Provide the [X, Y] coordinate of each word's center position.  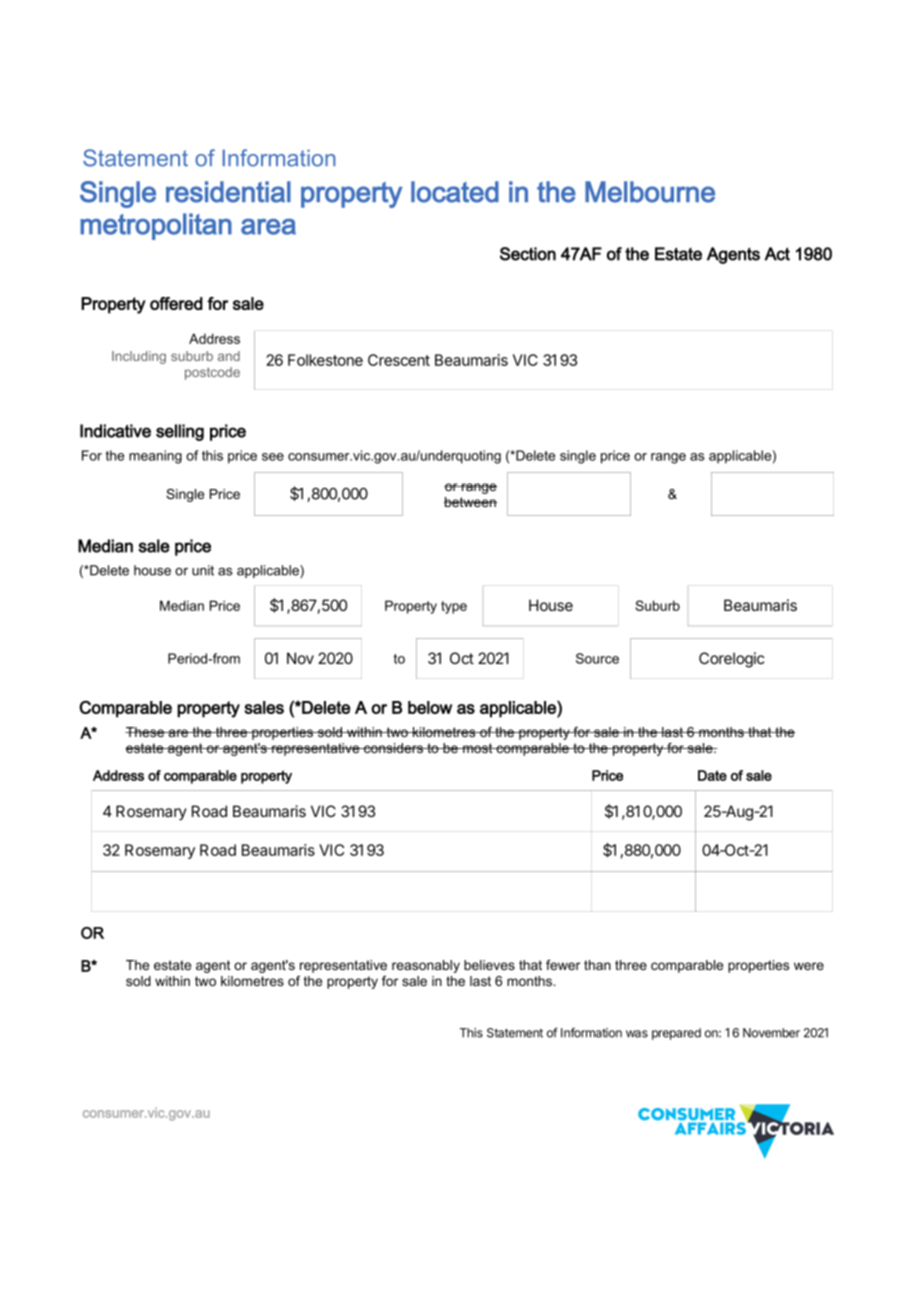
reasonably [426, 966]
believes [489, 965]
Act [777, 254]
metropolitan [156, 226]
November [771, 1033]
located [455, 192]
